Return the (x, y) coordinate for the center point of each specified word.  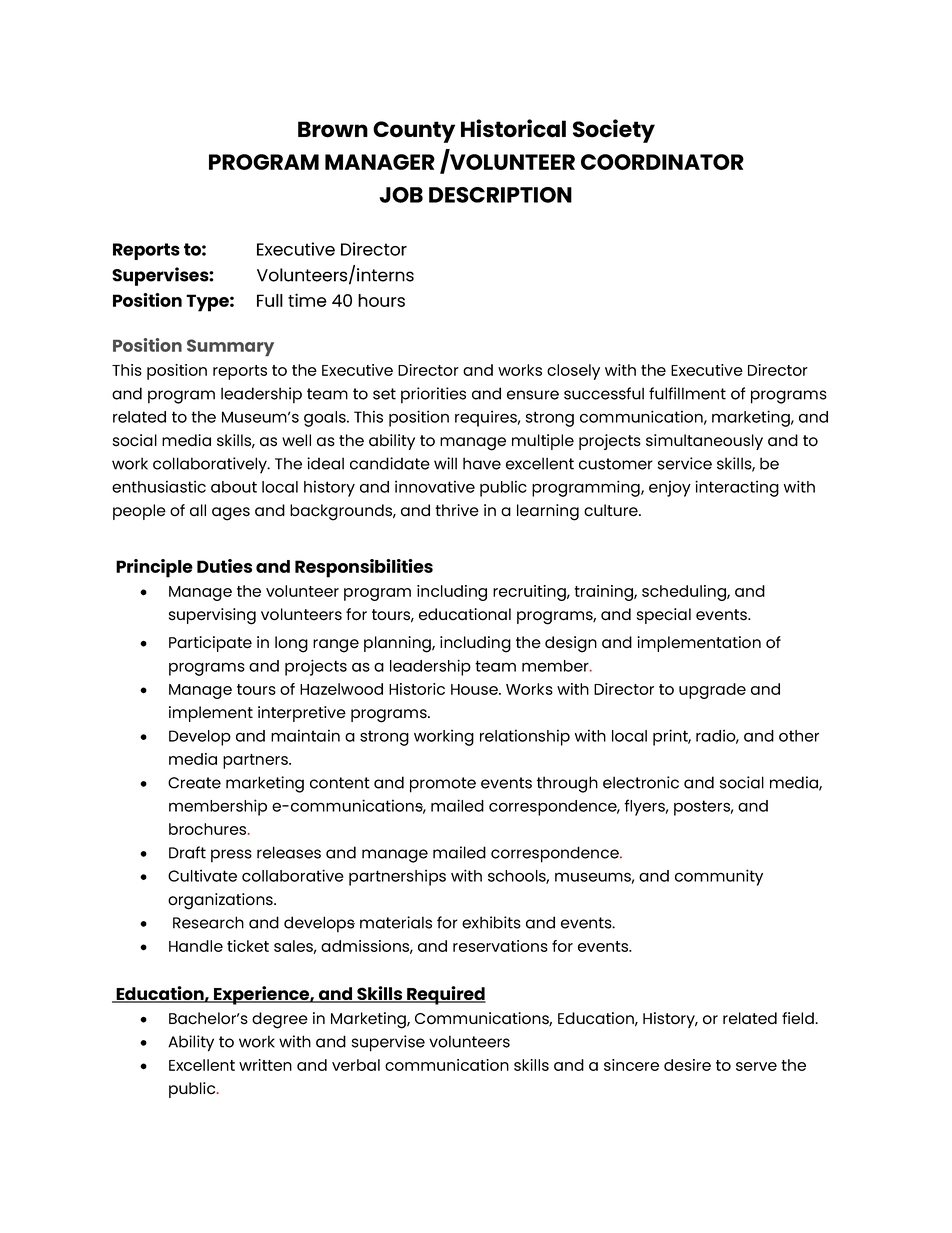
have (482, 463)
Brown (333, 129)
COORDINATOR (662, 162)
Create (194, 783)
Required (445, 995)
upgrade (712, 691)
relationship (525, 737)
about (234, 487)
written (265, 1065)
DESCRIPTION (500, 195)
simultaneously (704, 442)
